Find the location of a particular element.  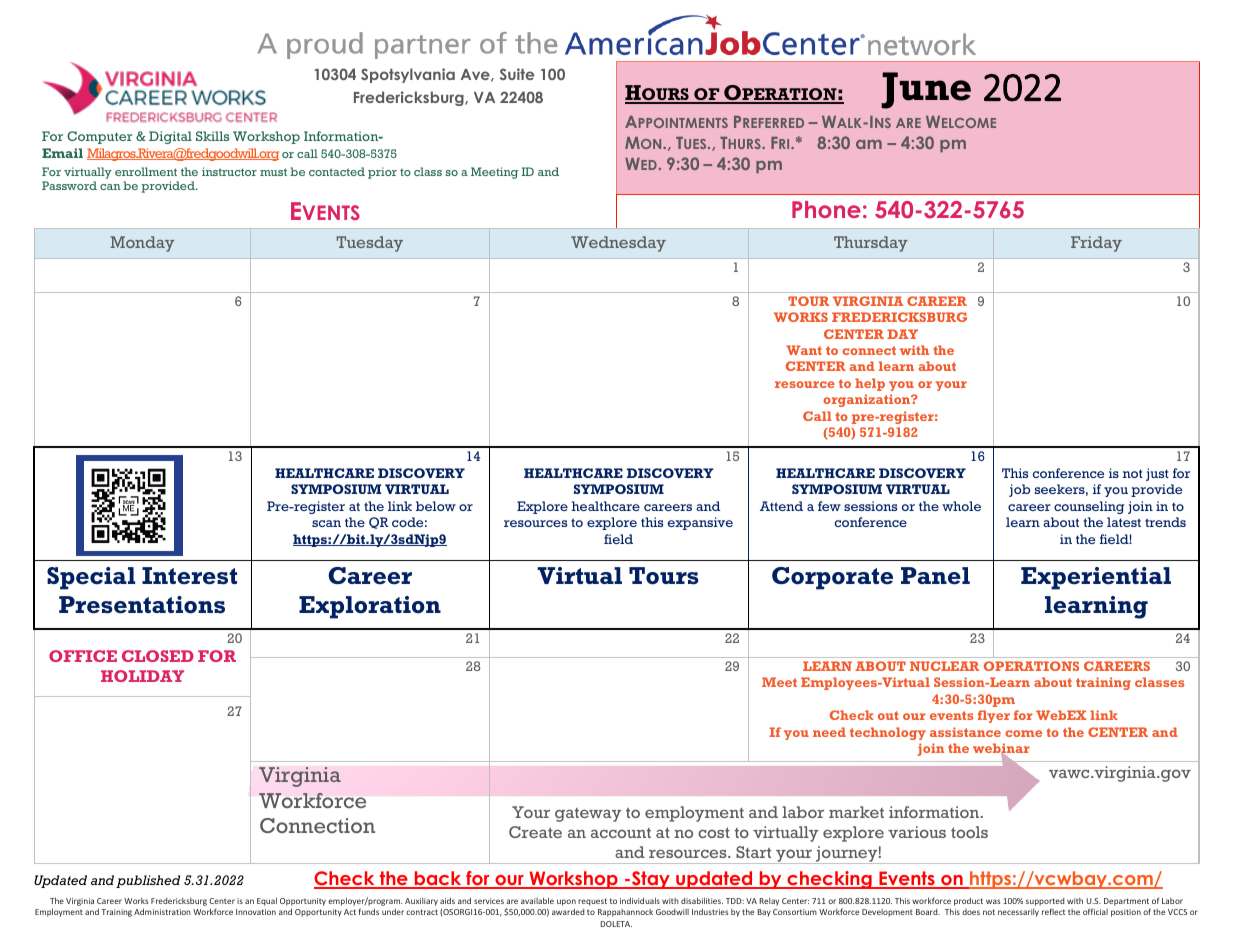

Experiential is located at coordinates (1096, 578).
